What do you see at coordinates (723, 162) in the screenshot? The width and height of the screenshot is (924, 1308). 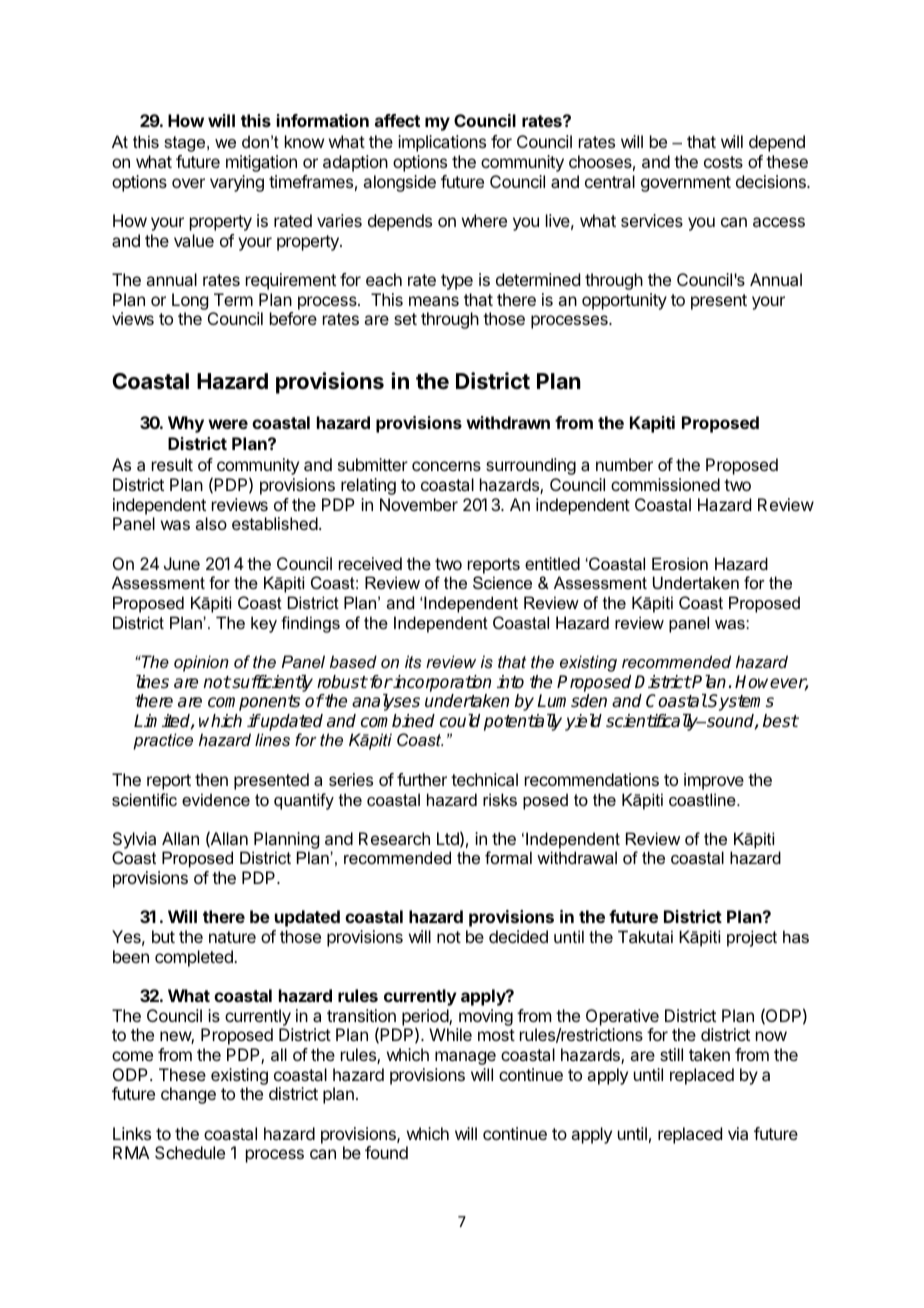 I see `costs` at bounding box center [723, 162].
